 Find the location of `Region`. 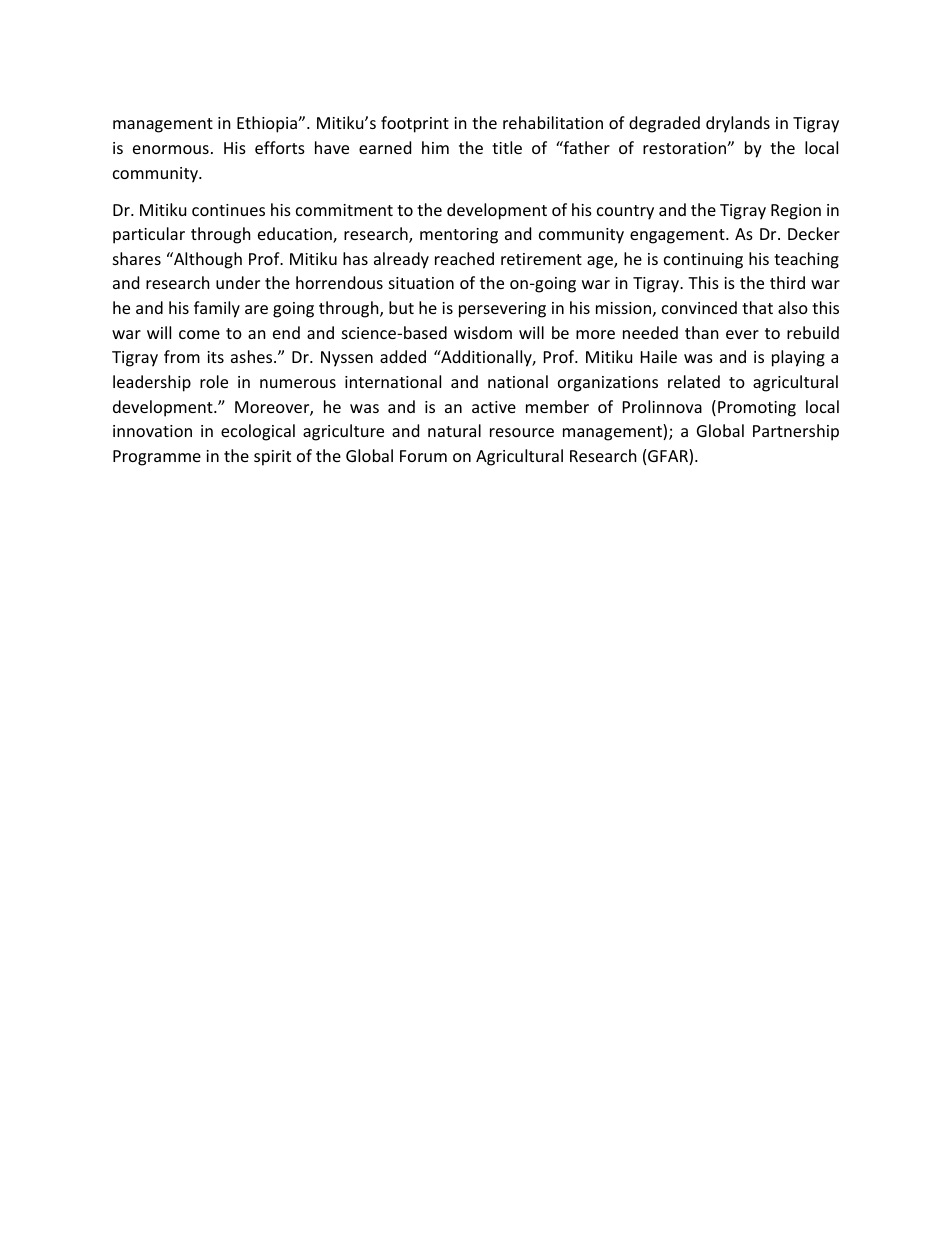

Region is located at coordinates (796, 212).
